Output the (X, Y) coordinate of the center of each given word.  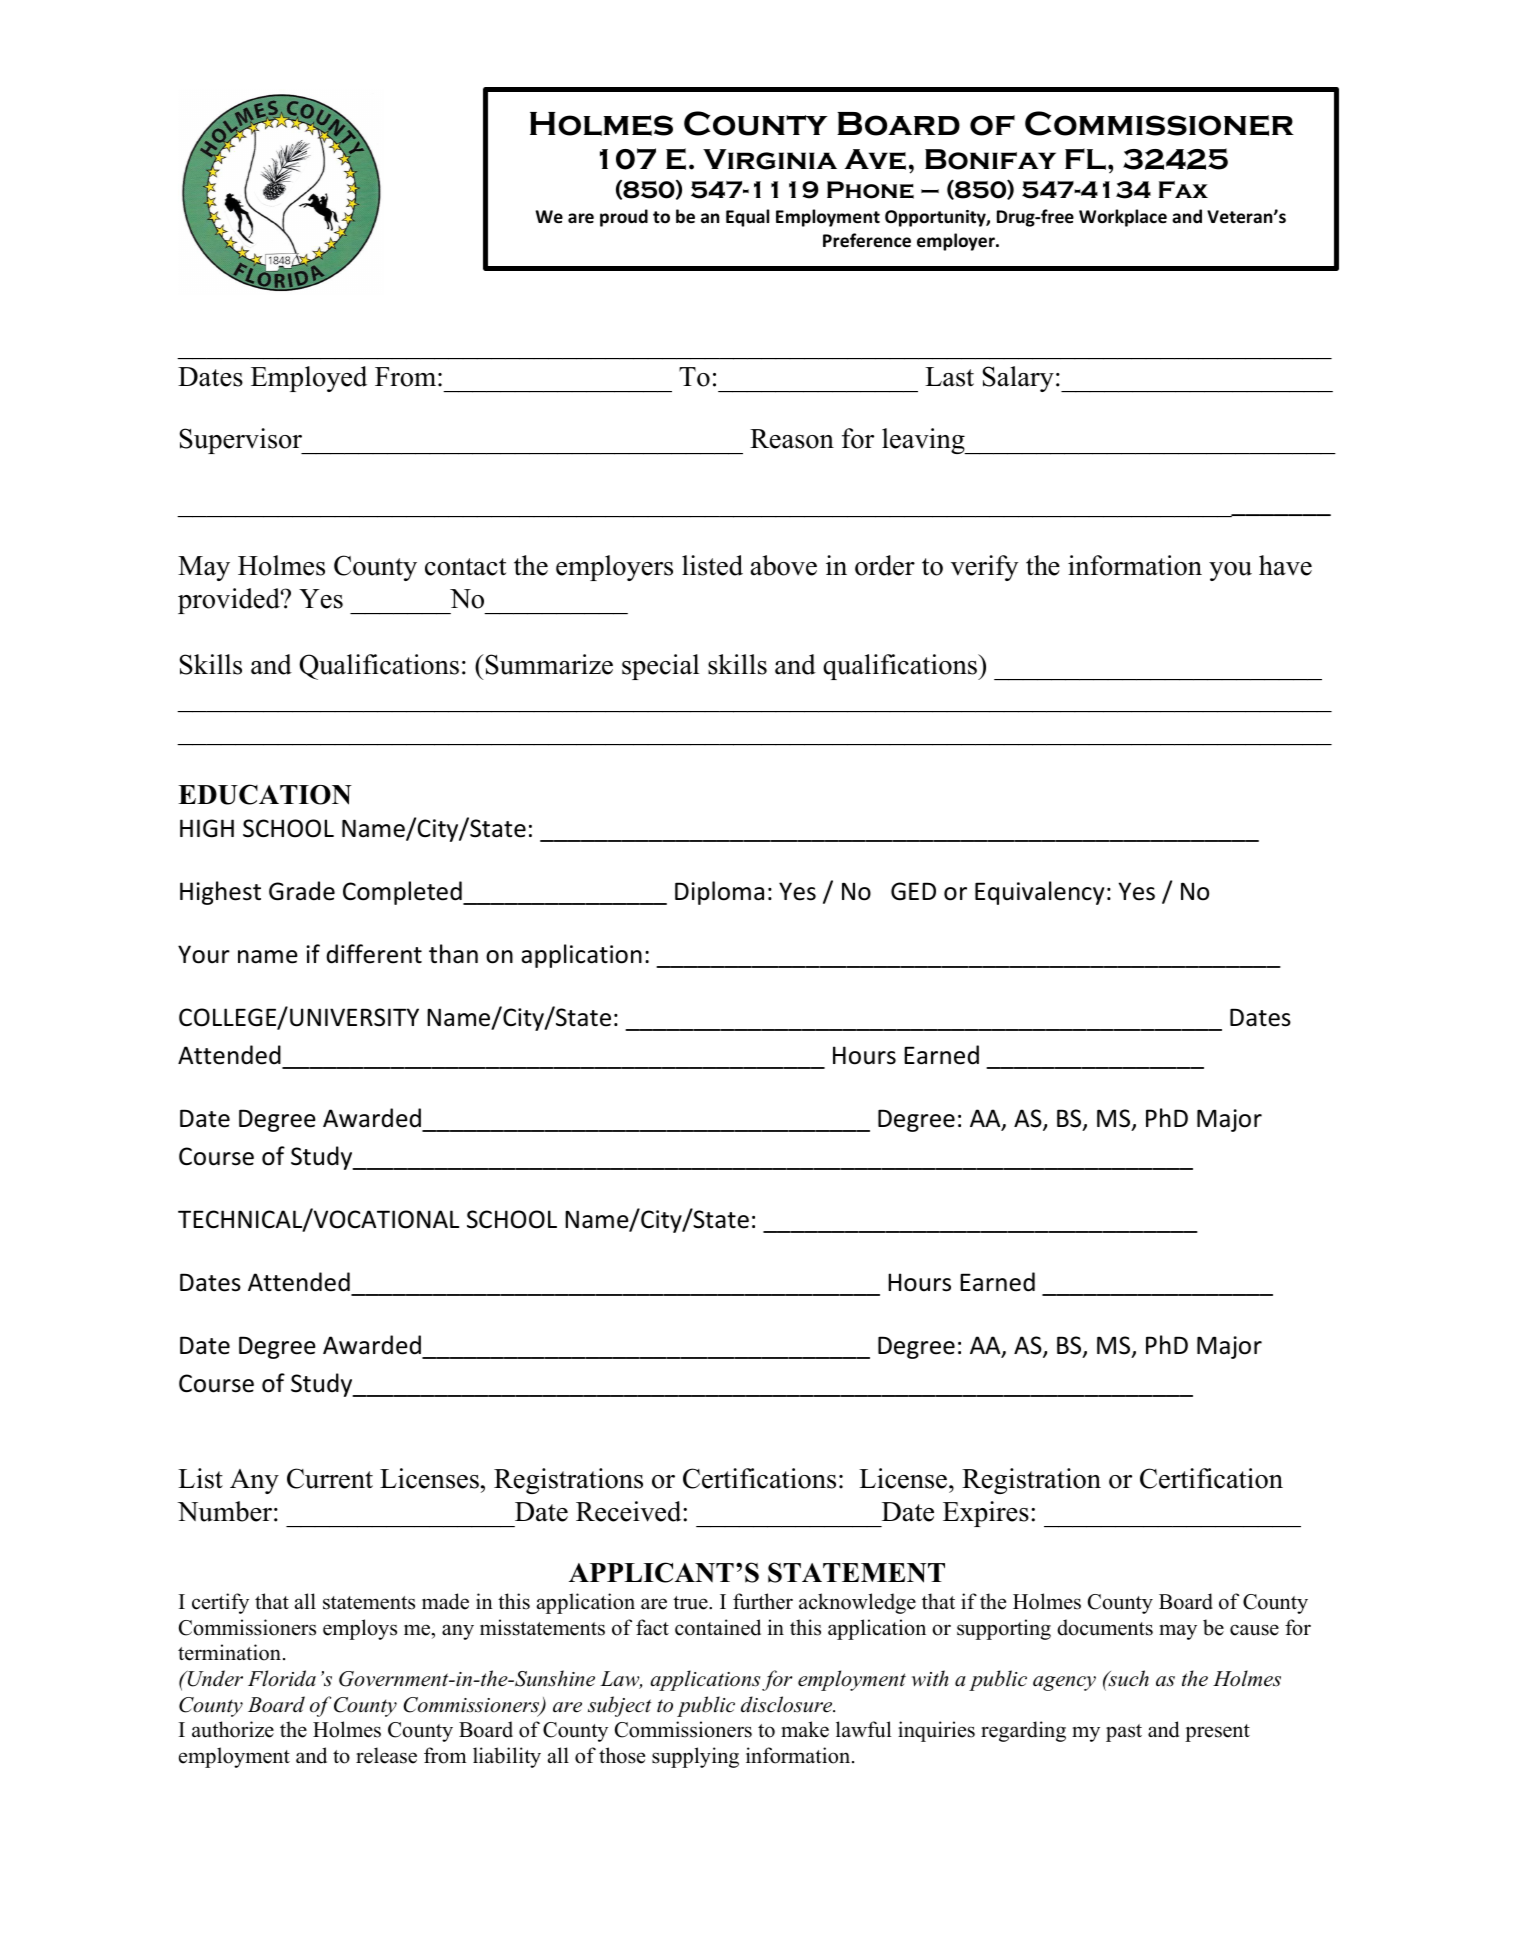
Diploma (719, 893)
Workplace (1123, 218)
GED (913, 891)
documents (1105, 1627)
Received (630, 1511)
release (386, 1755)
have (1285, 565)
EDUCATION (265, 794)
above (784, 565)
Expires (986, 1514)
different (374, 954)
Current (330, 1478)
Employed (309, 379)
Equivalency (1039, 893)
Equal (747, 218)
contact (465, 567)
